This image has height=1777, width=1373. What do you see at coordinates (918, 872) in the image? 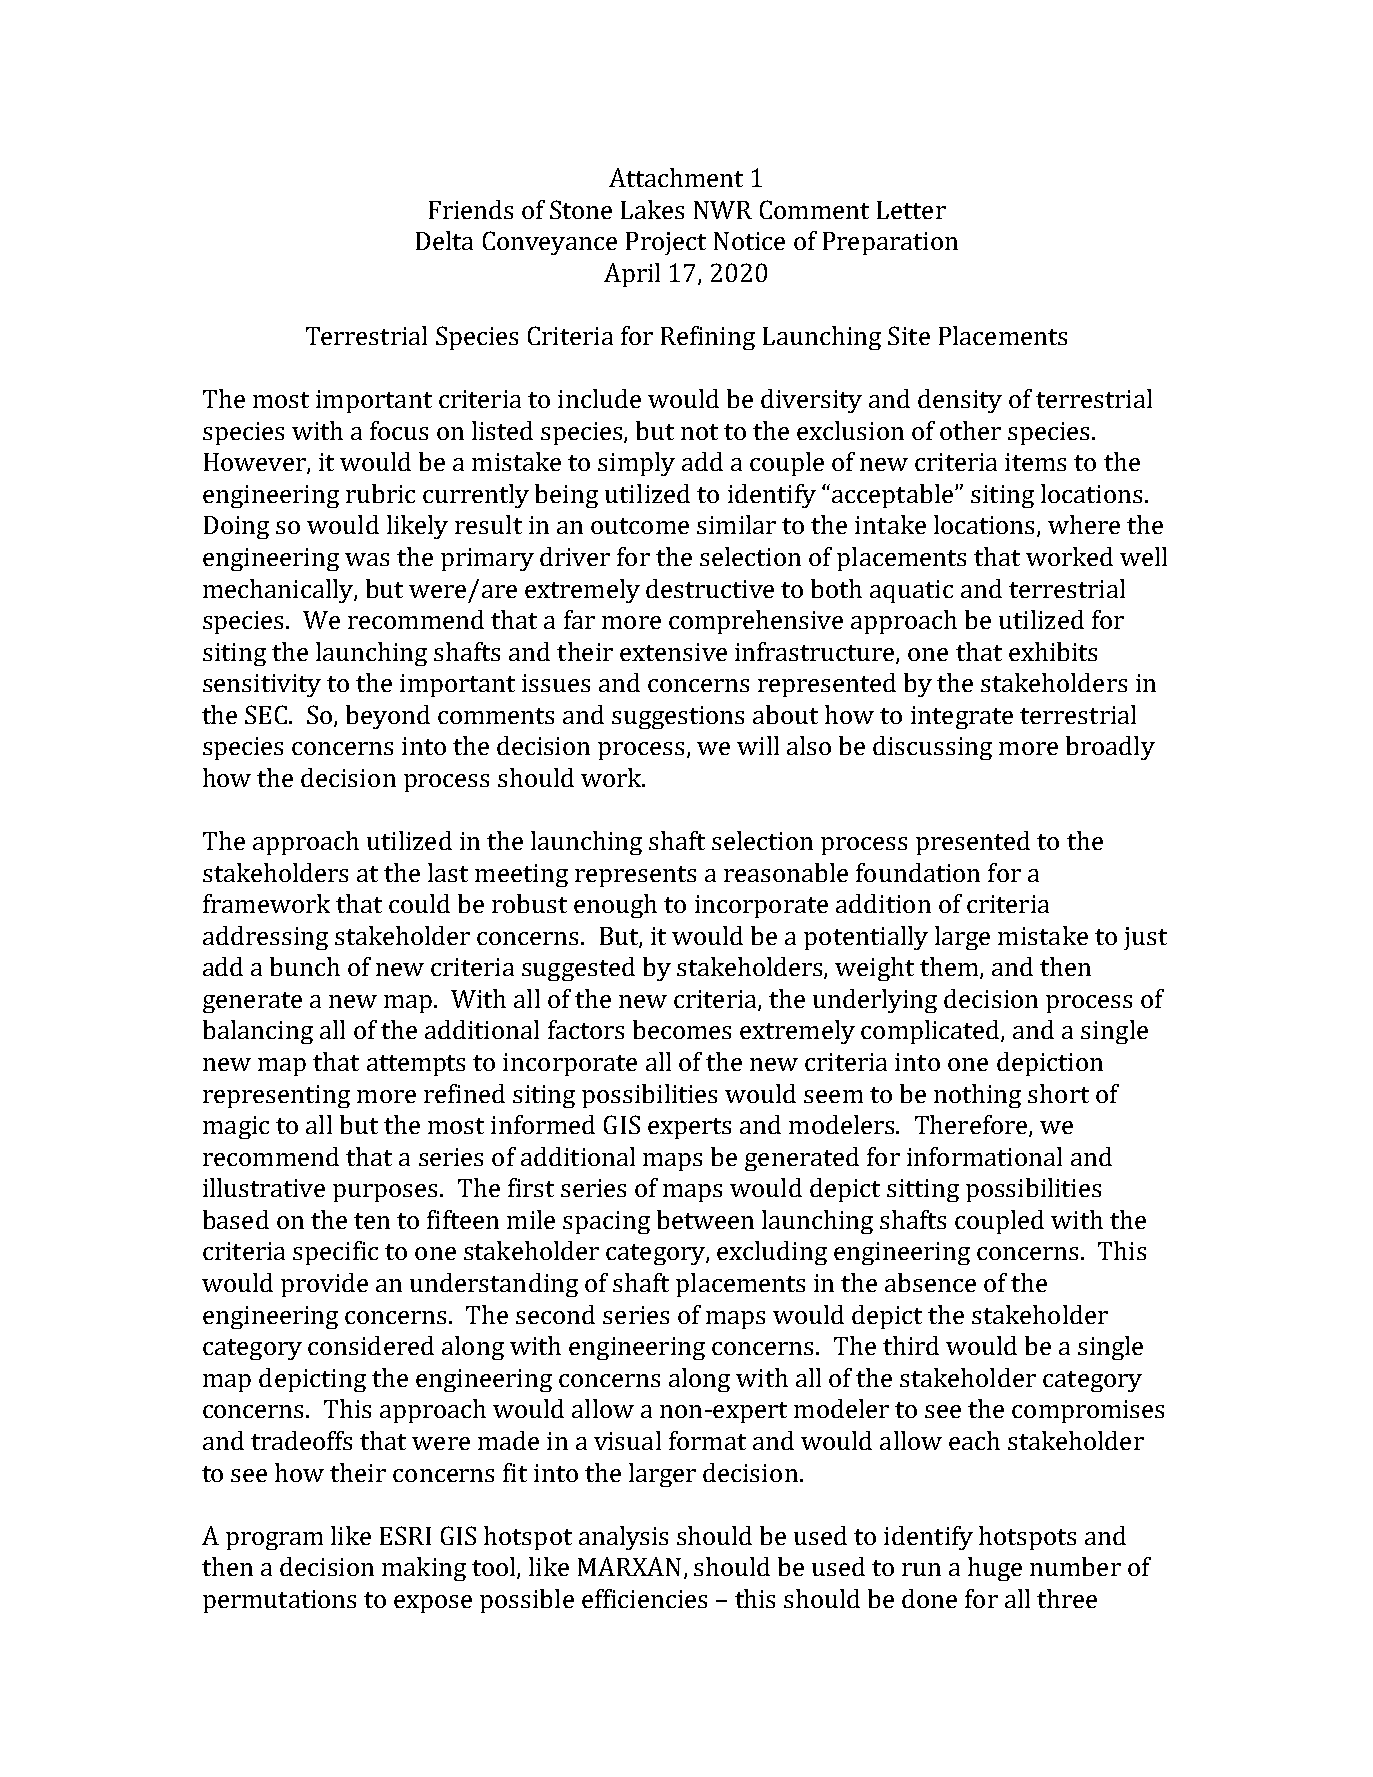
I see `foundation` at bounding box center [918, 872].
